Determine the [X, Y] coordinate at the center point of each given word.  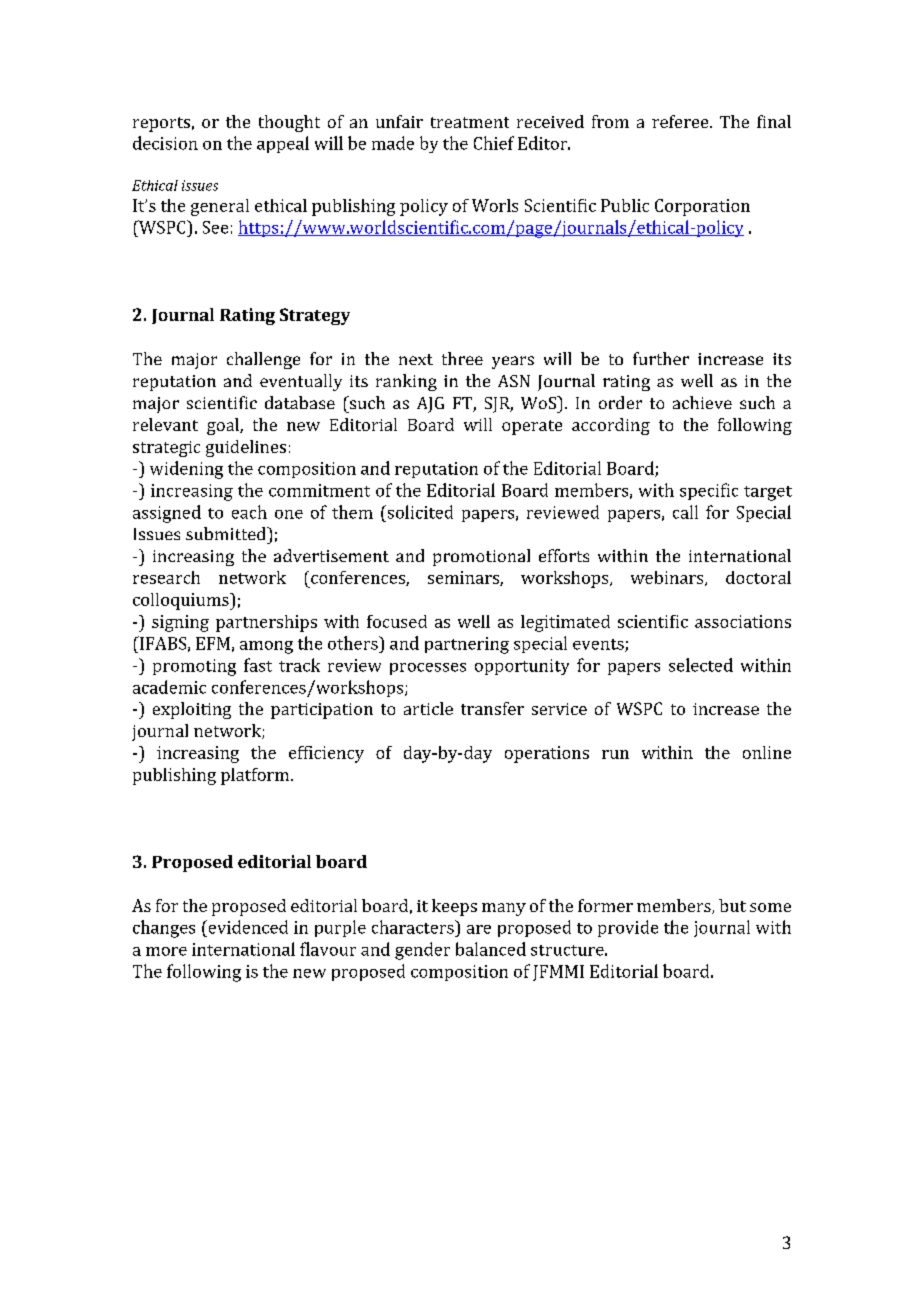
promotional [481, 557]
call [685, 512]
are [479, 929]
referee [681, 121]
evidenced [247, 927]
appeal [283, 144]
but [732, 905]
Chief [494, 143]
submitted [227, 533]
